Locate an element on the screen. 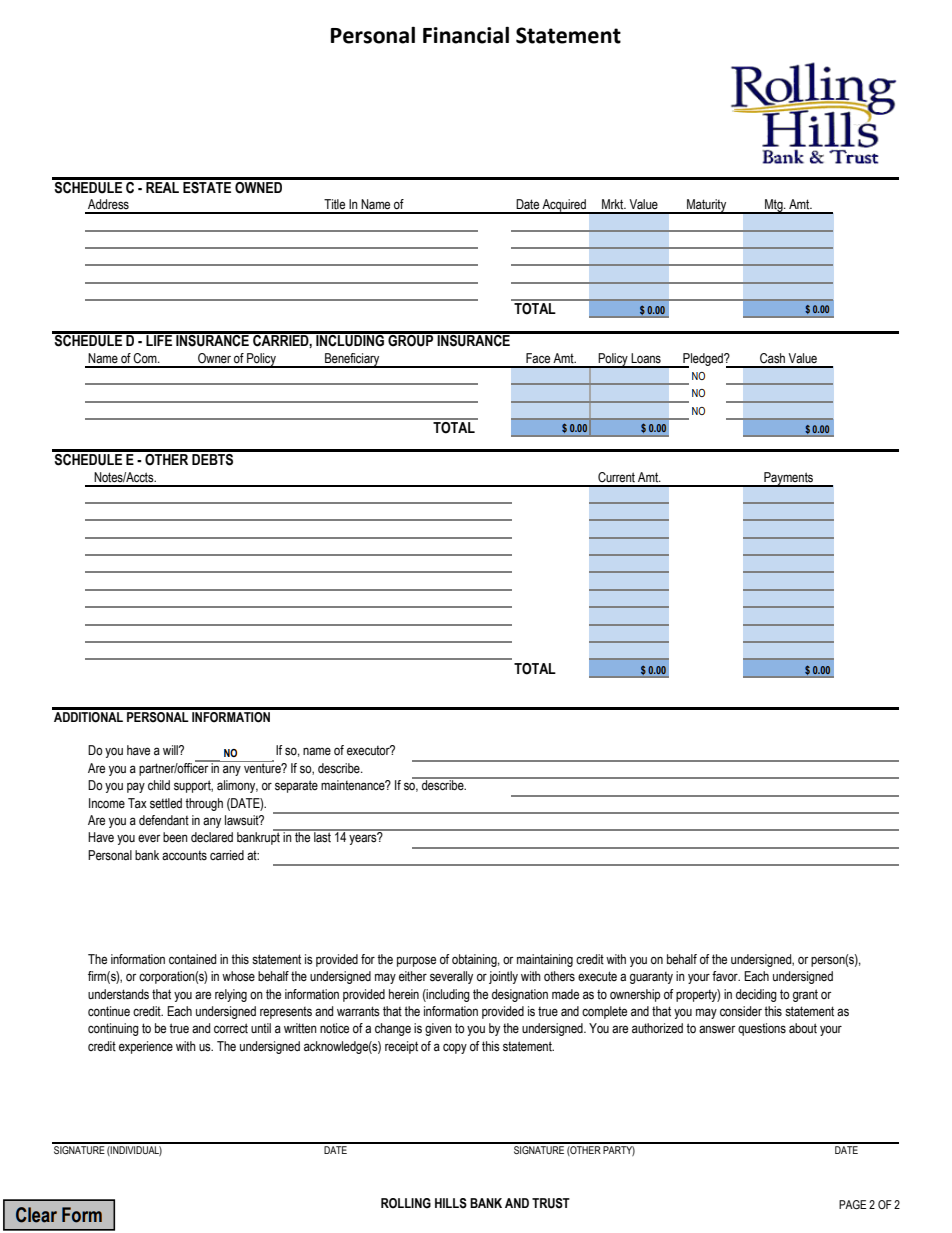  maintaining is located at coordinates (545, 960).
